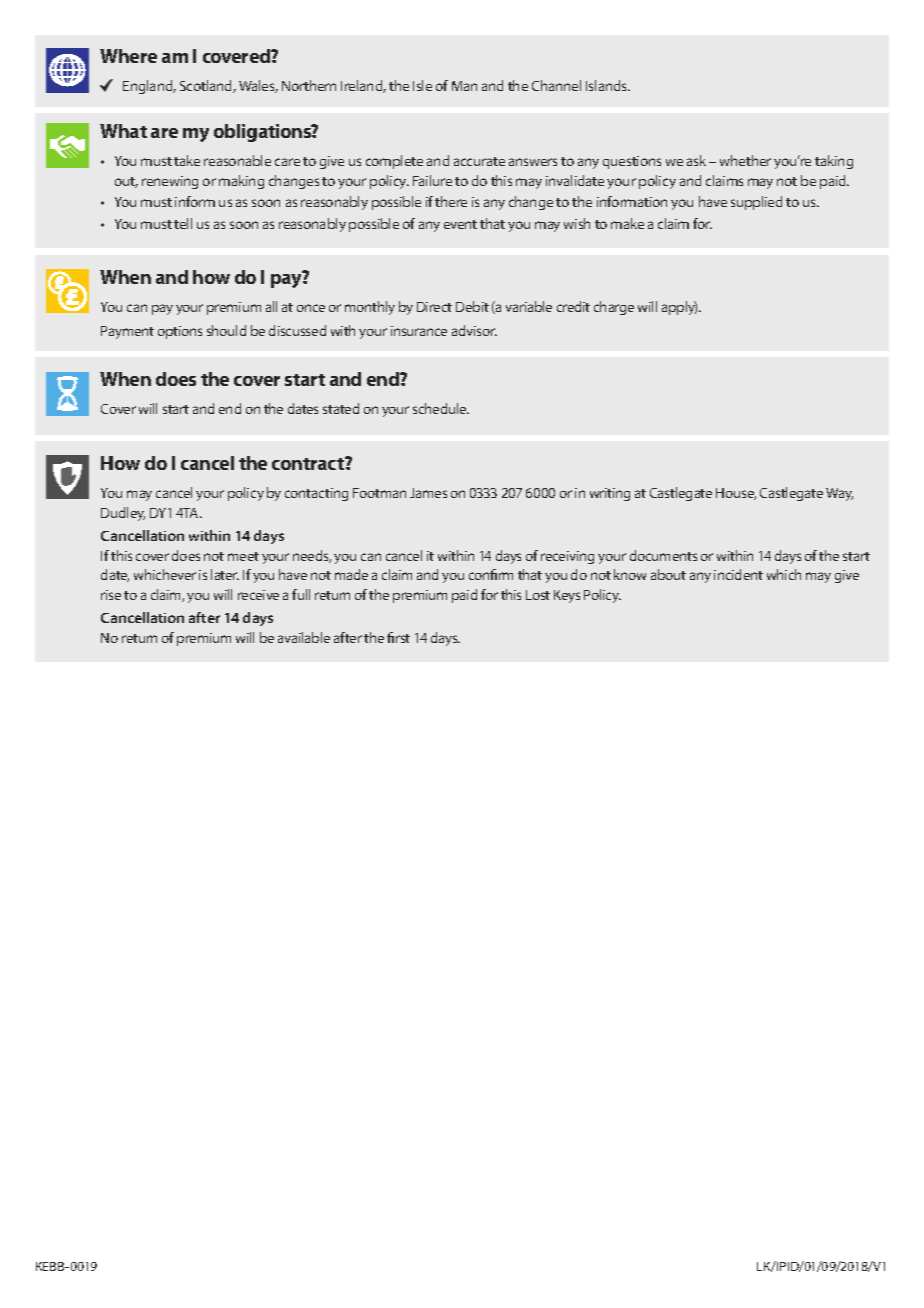 Image resolution: width=924 pixels, height=1308 pixels. I want to click on advisor, so click(474, 330).
